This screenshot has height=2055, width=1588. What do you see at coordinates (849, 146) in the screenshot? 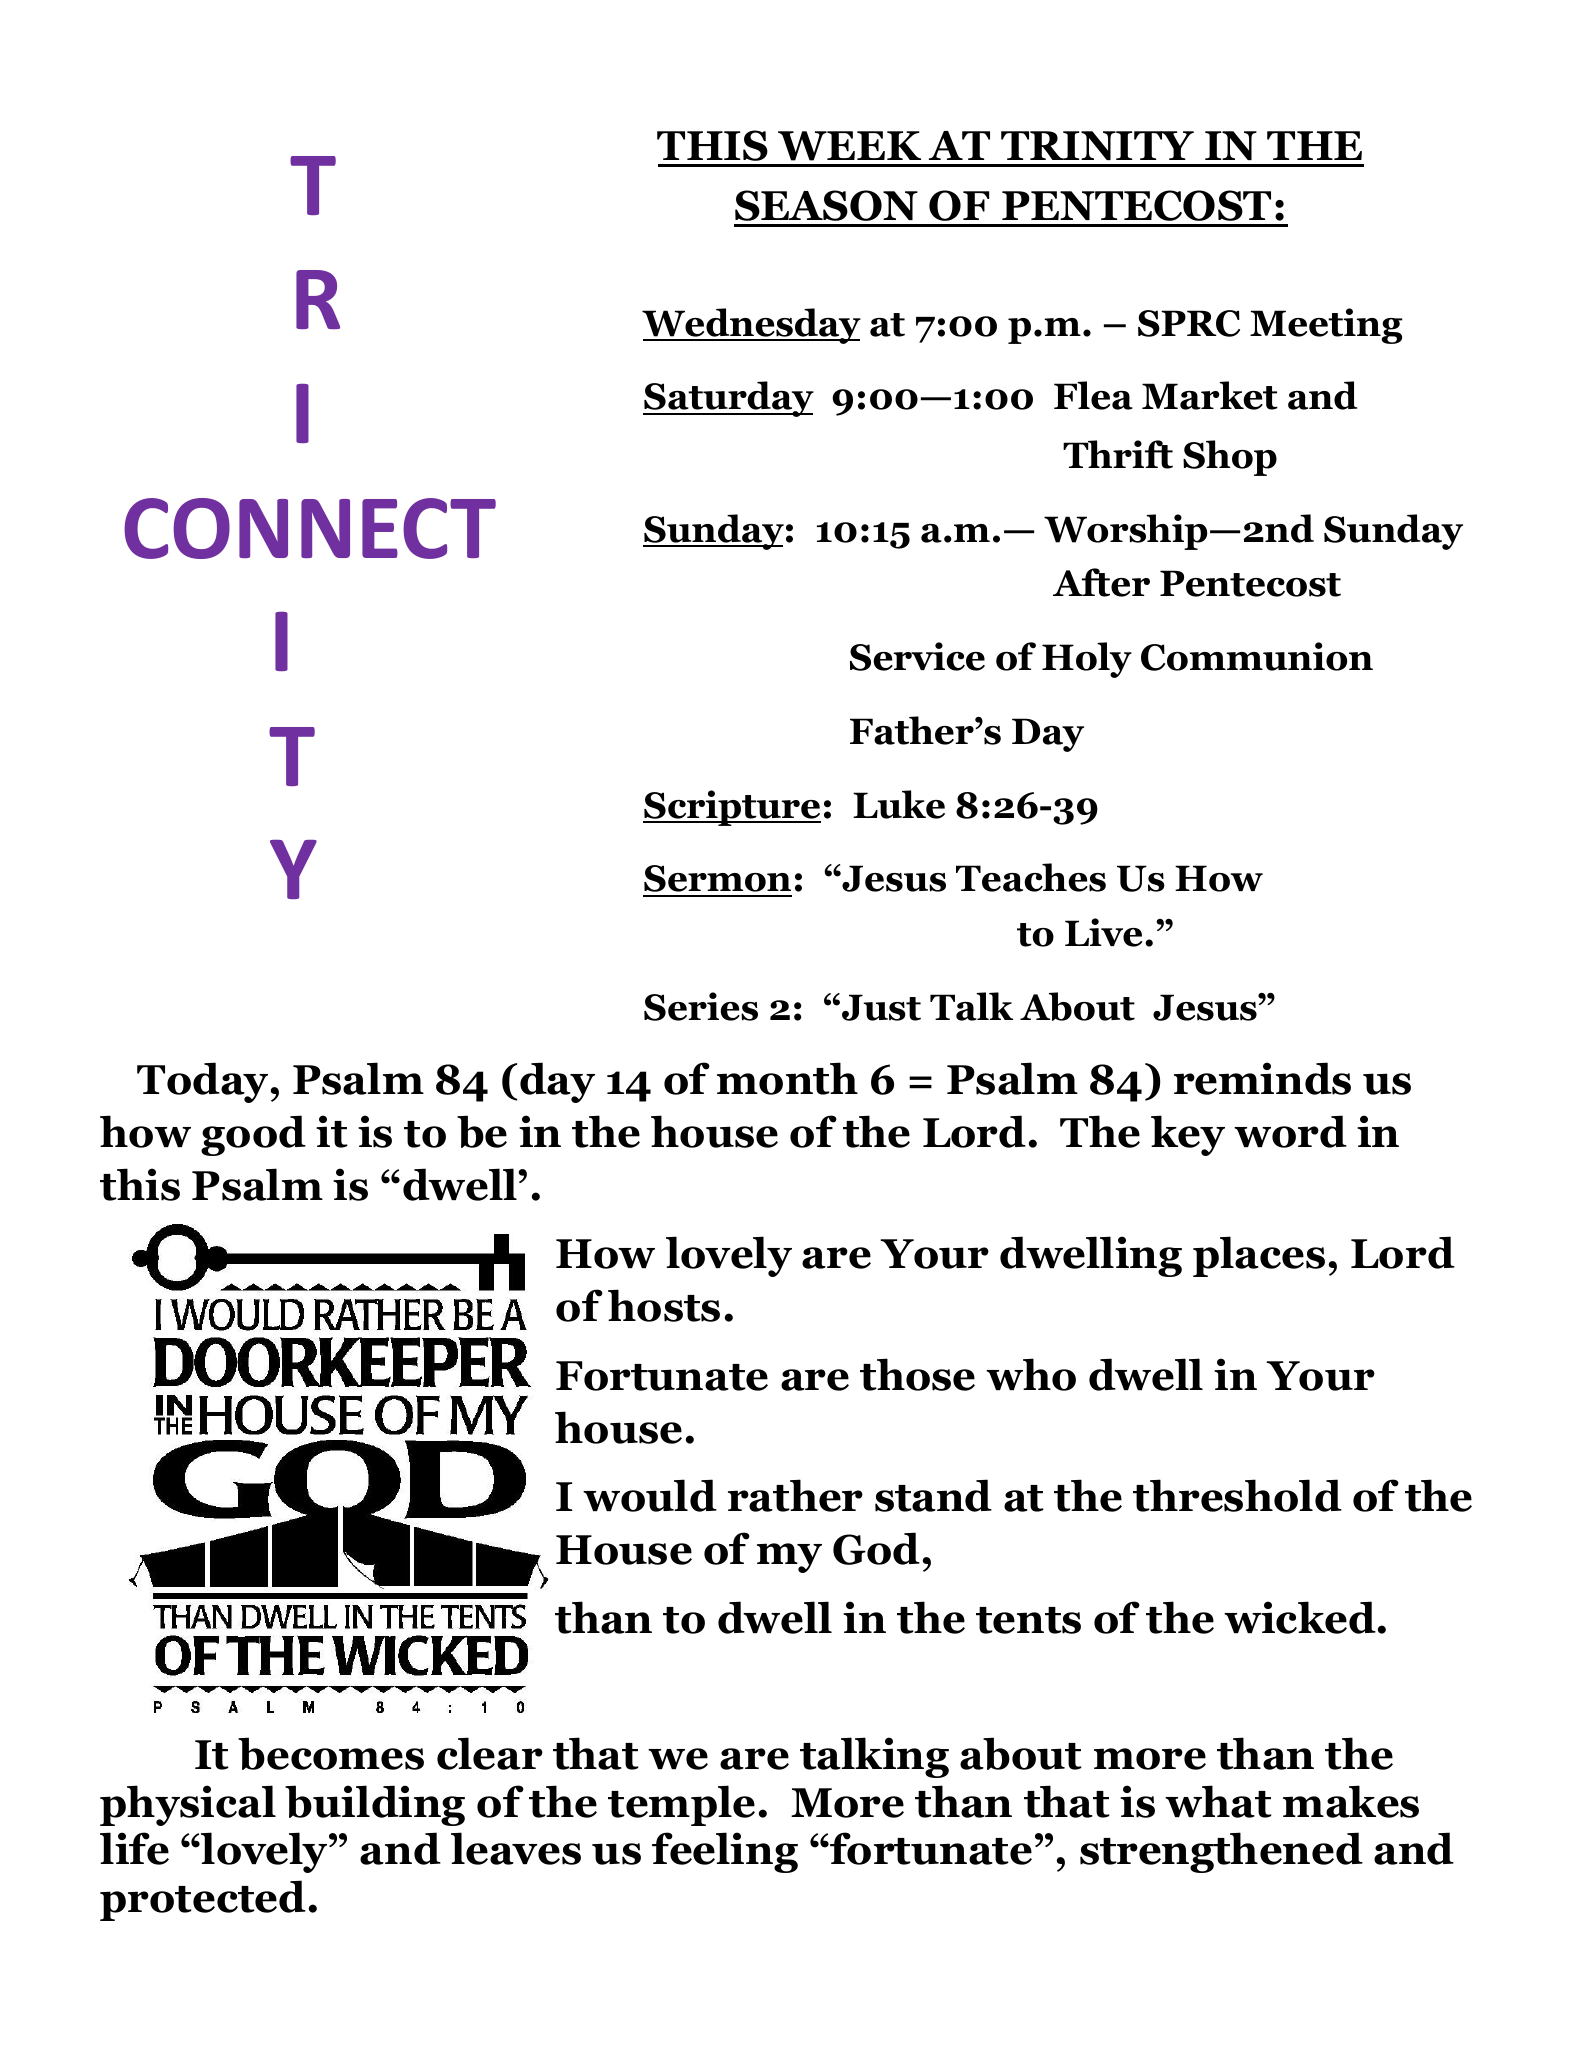
I see `WEEK` at bounding box center [849, 146].
